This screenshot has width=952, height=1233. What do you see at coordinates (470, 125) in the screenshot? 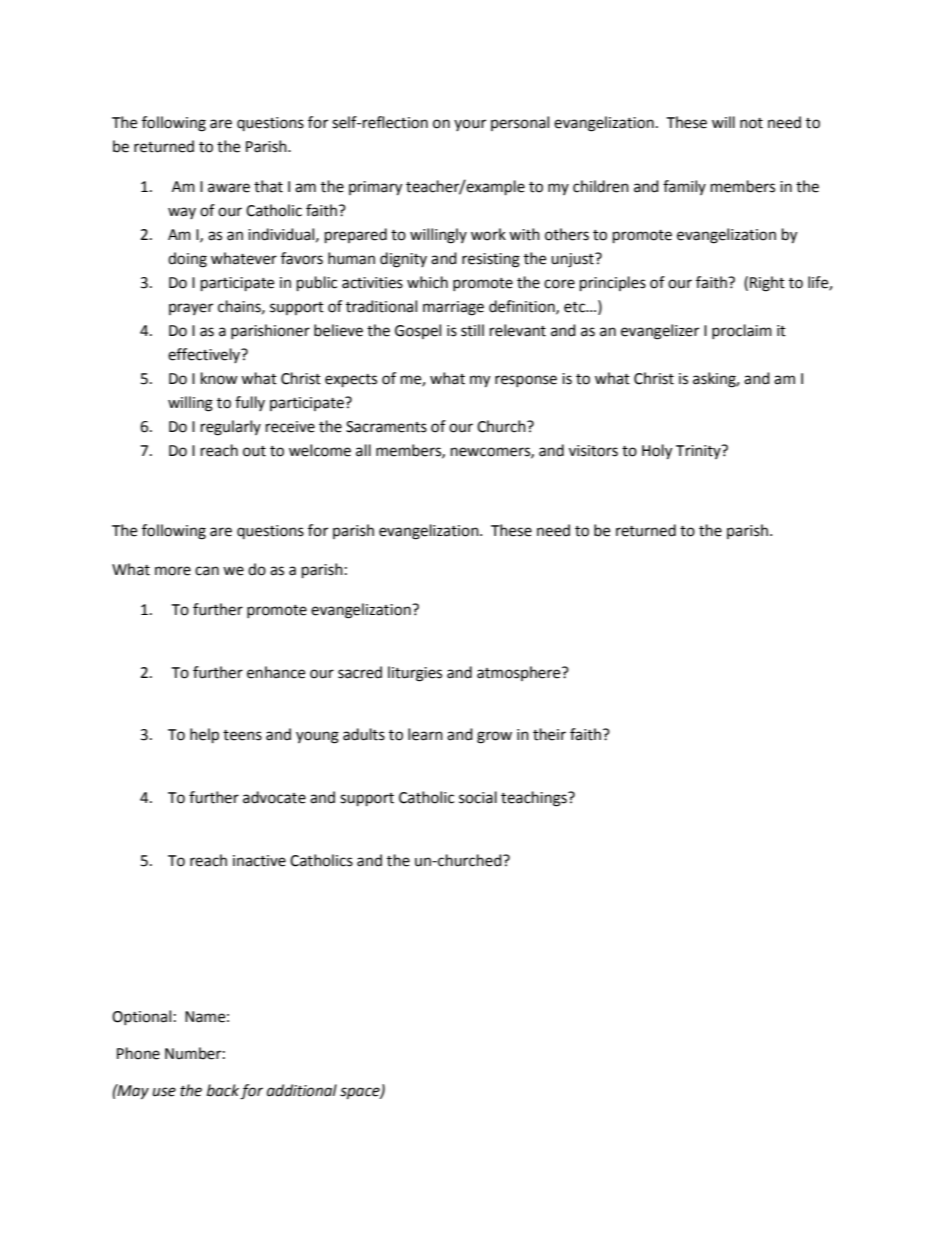
I see `your` at bounding box center [470, 125].
